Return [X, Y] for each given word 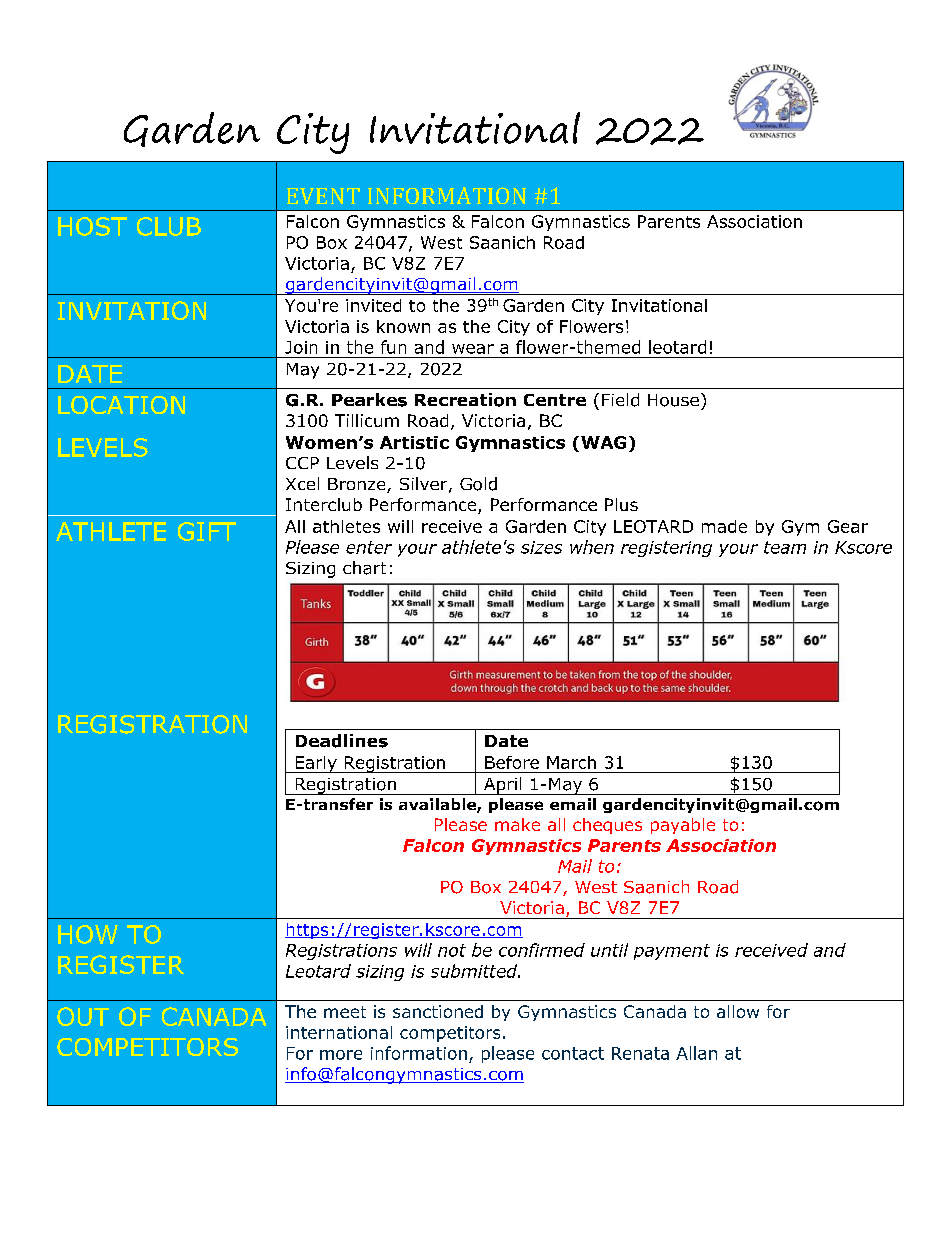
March [571, 762]
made [724, 526]
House [673, 400]
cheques [607, 826]
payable [683, 826]
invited [373, 305]
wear [473, 349]
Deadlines [342, 741]
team [785, 547]
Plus [621, 504]
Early [316, 764]
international [339, 1032]
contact [573, 1053]
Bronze [358, 485]
